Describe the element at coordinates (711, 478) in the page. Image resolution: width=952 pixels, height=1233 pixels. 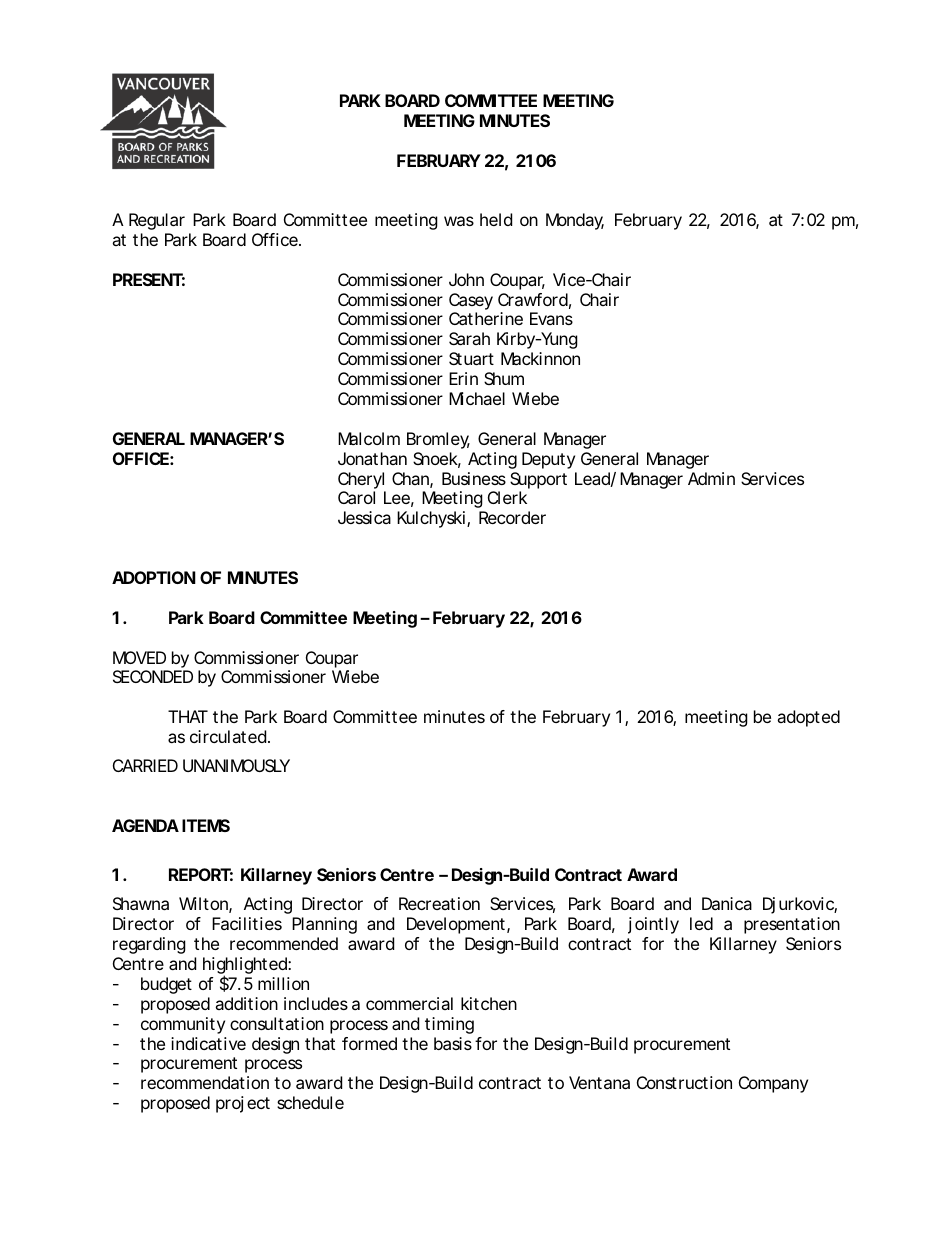
I see `Admin` at that location.
